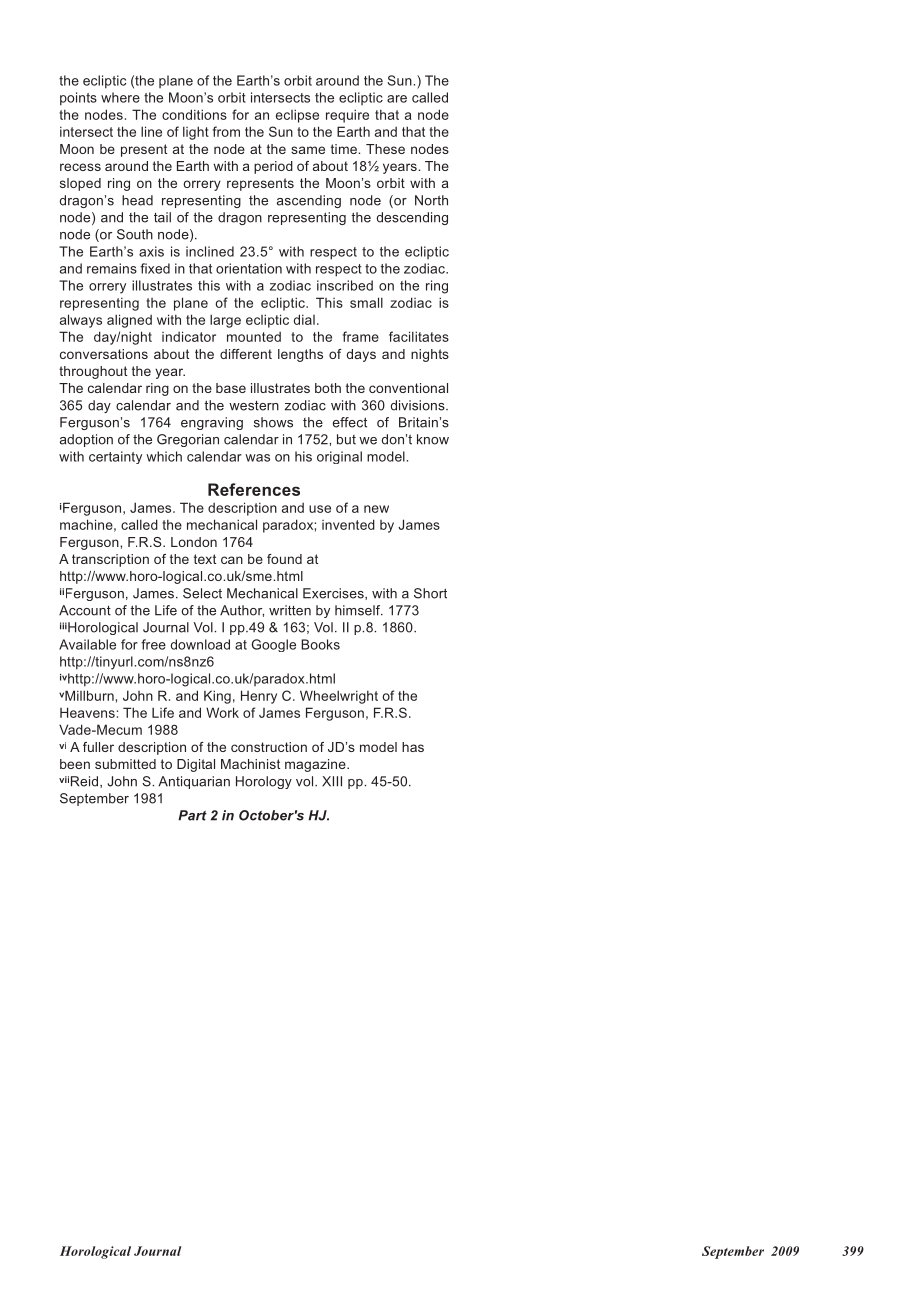 The image size is (924, 1308). What do you see at coordinates (419, 336) in the document?
I see `facilitates` at bounding box center [419, 336].
